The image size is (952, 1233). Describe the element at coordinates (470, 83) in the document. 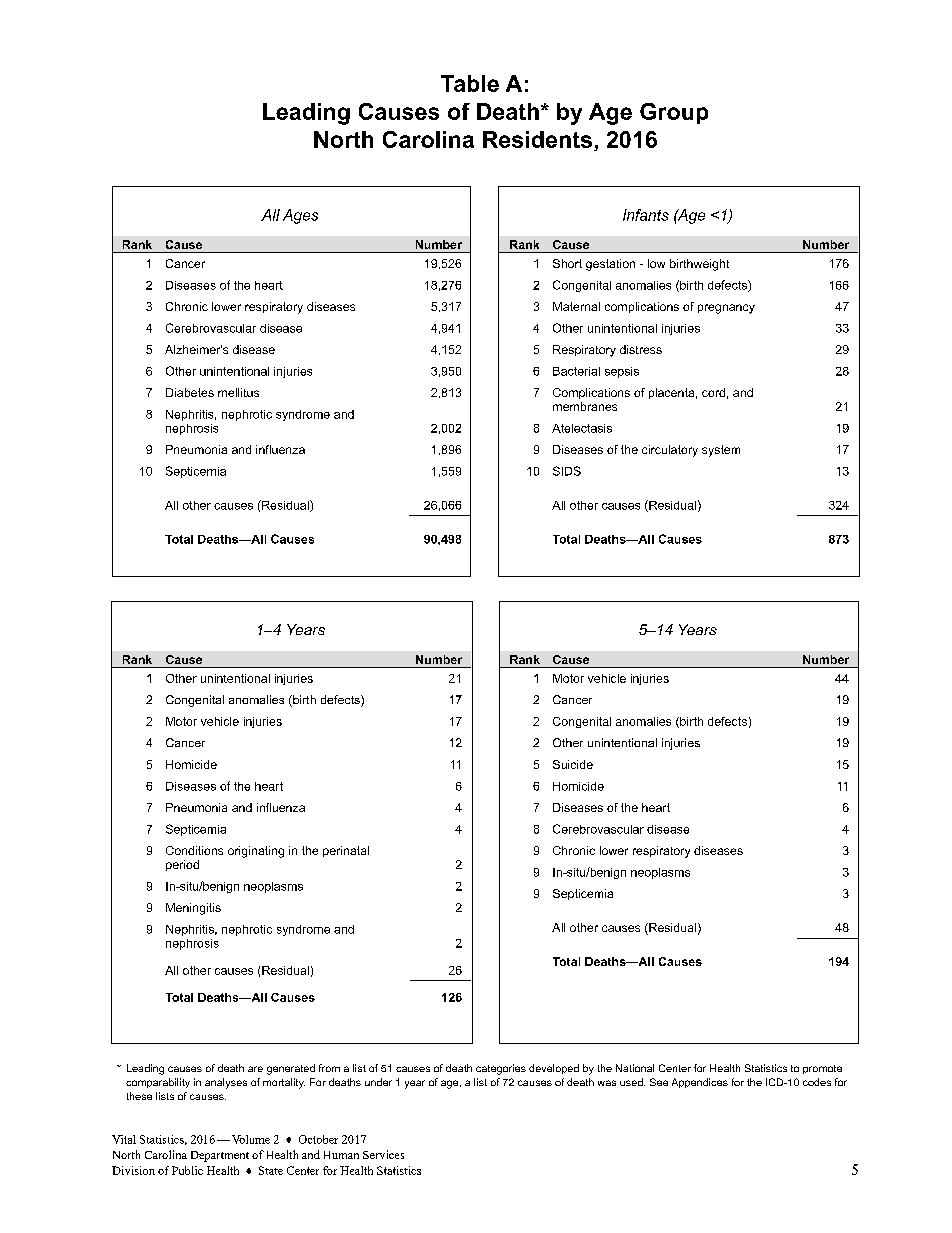

I see `Table` at that location.
